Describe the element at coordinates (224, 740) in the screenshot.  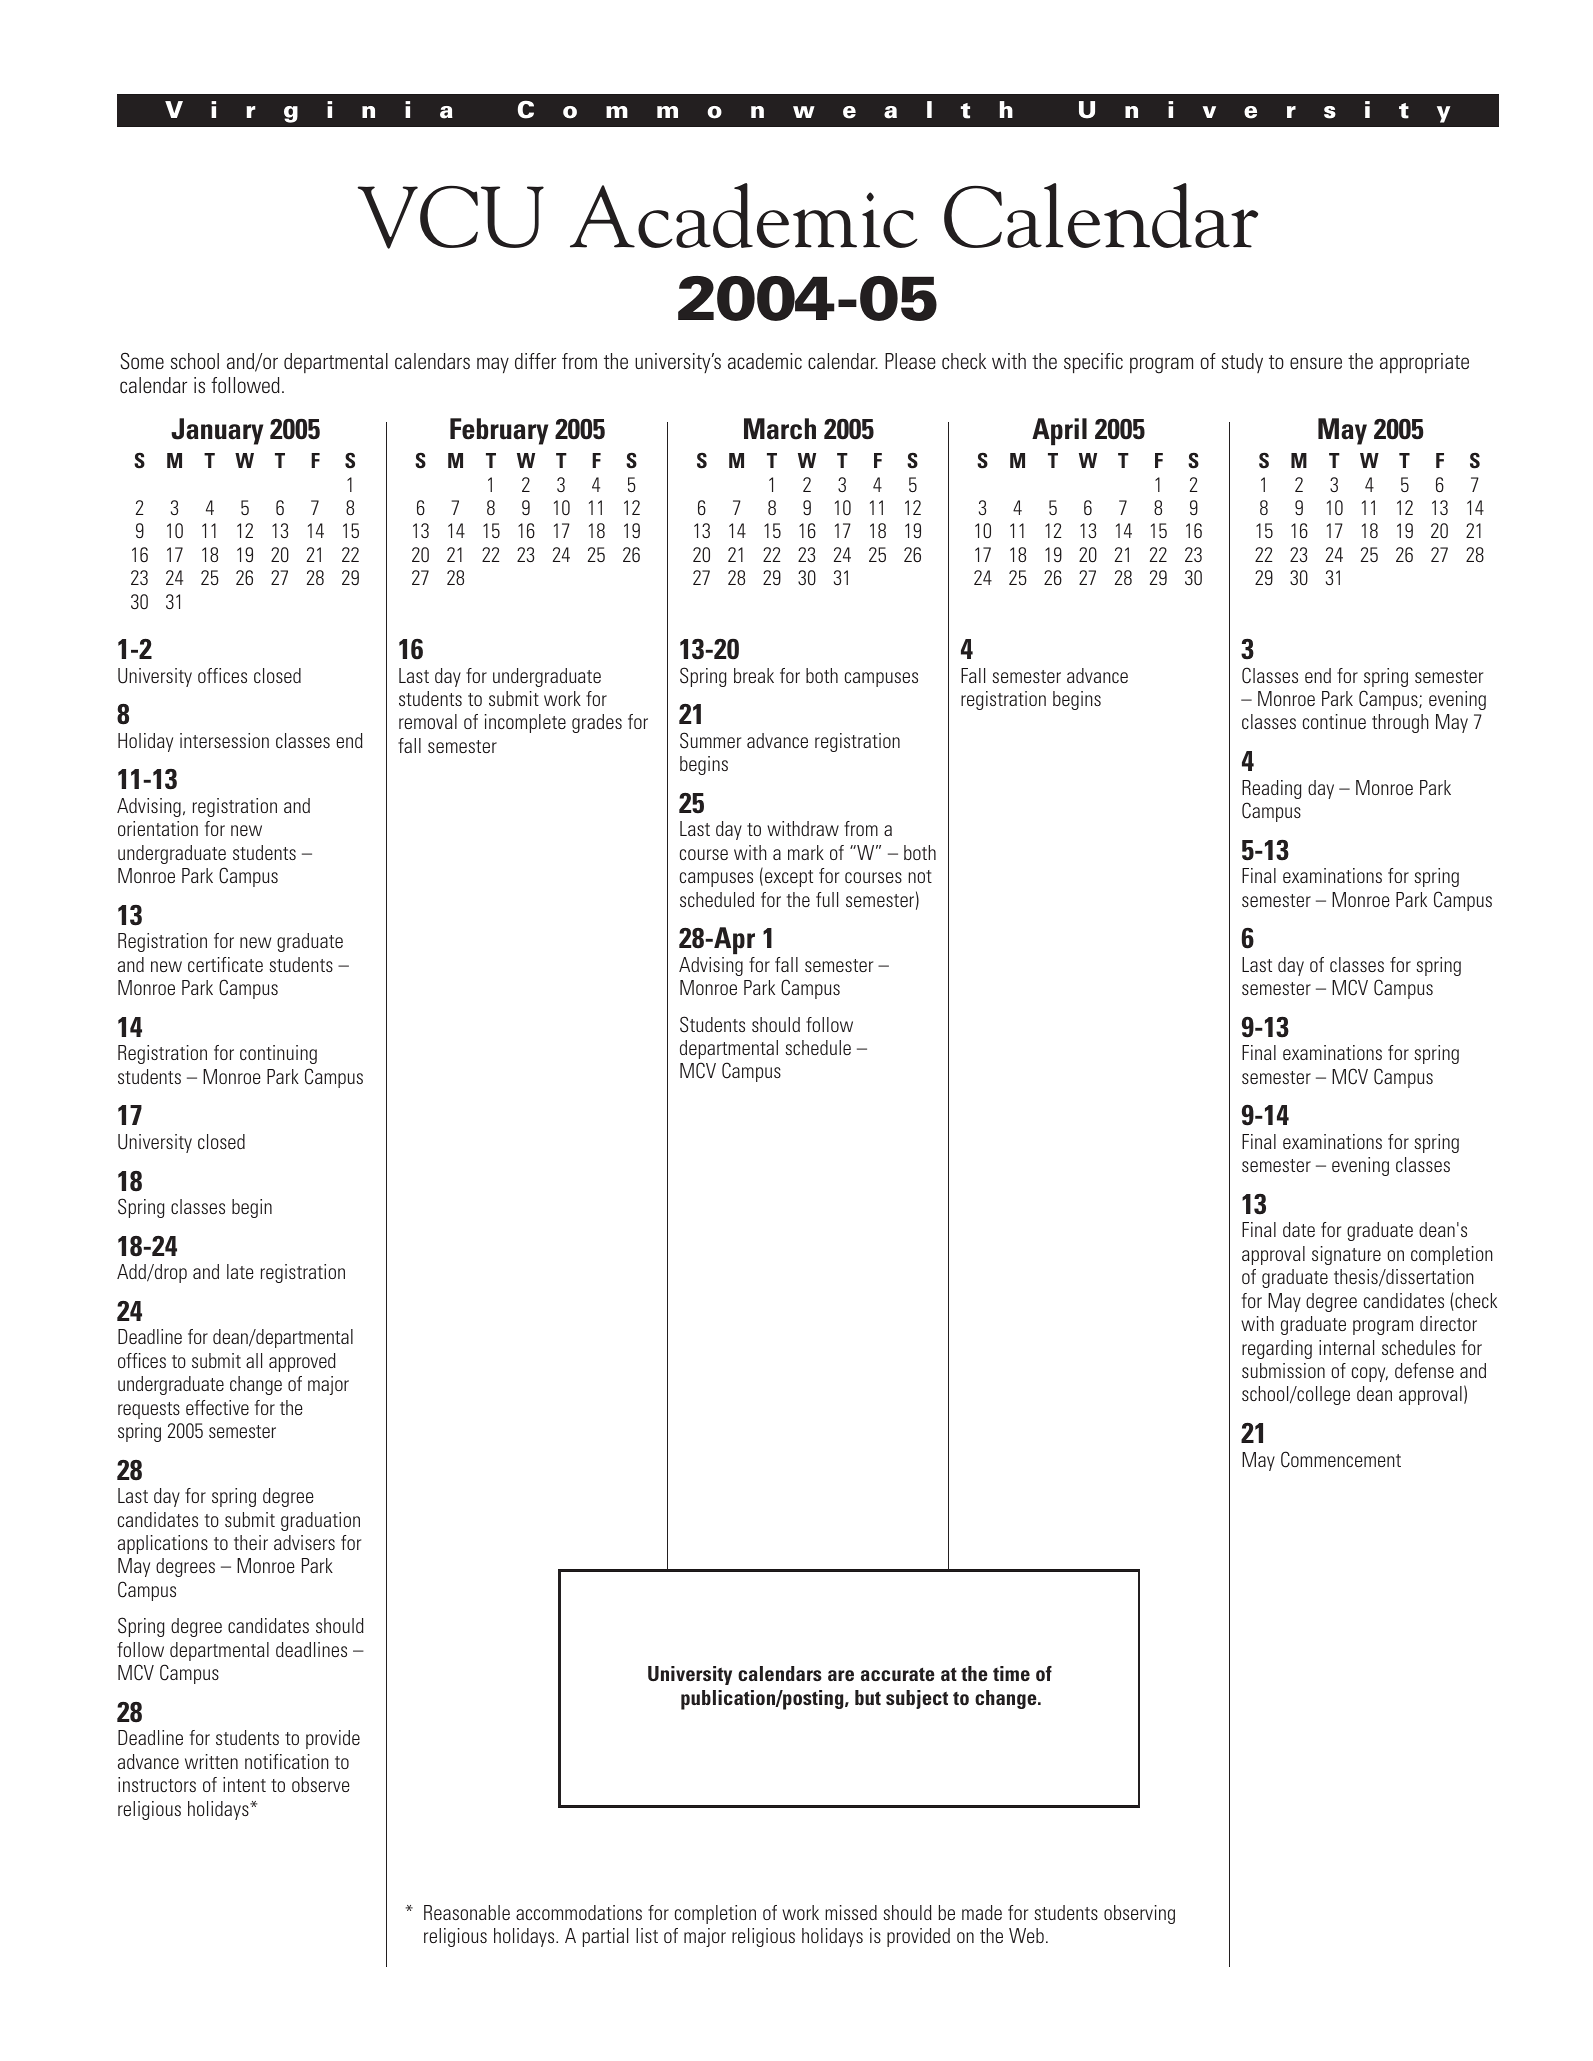
I see `intersession` at that location.
